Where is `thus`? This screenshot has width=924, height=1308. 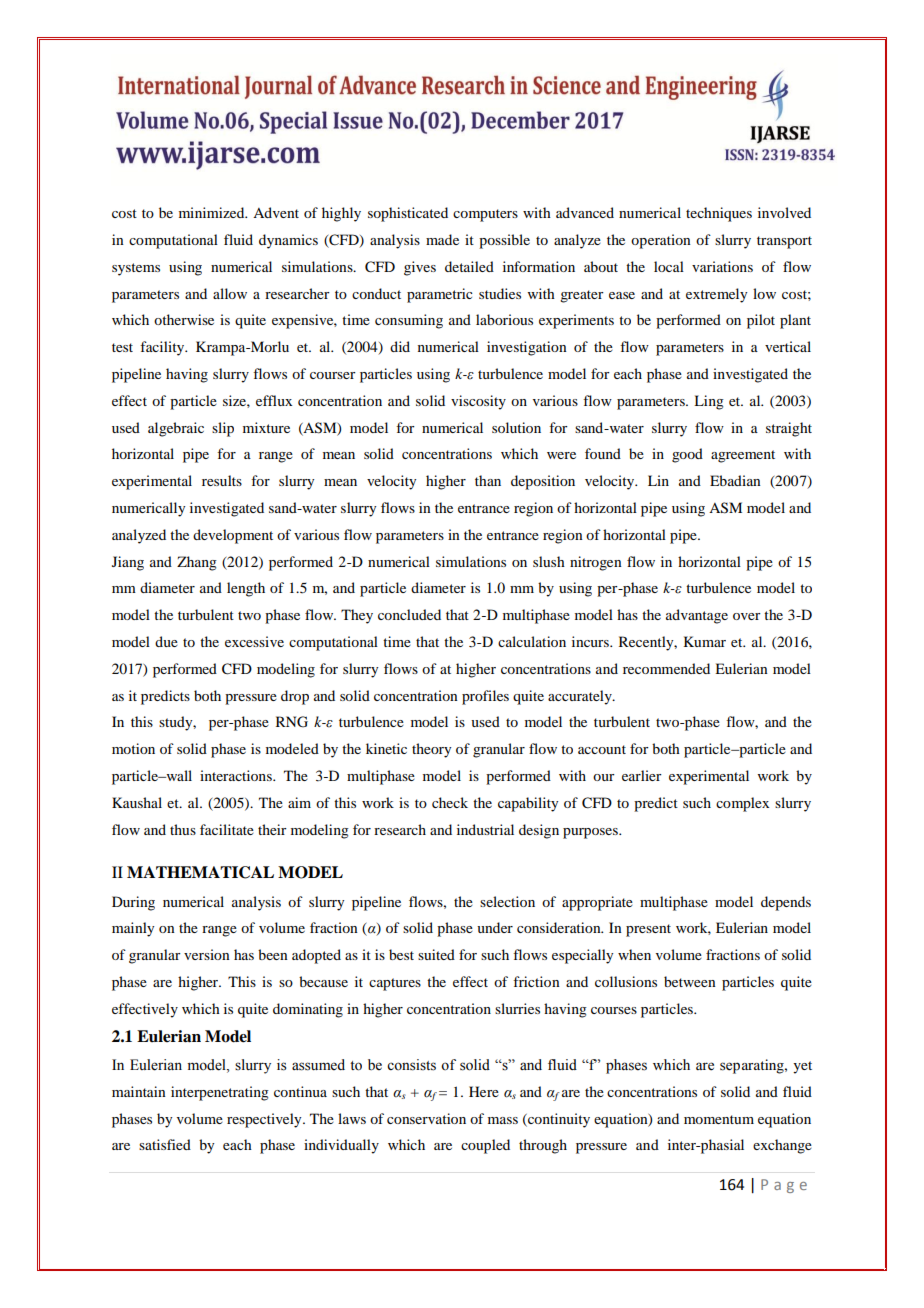
thus is located at coordinates (183, 829).
